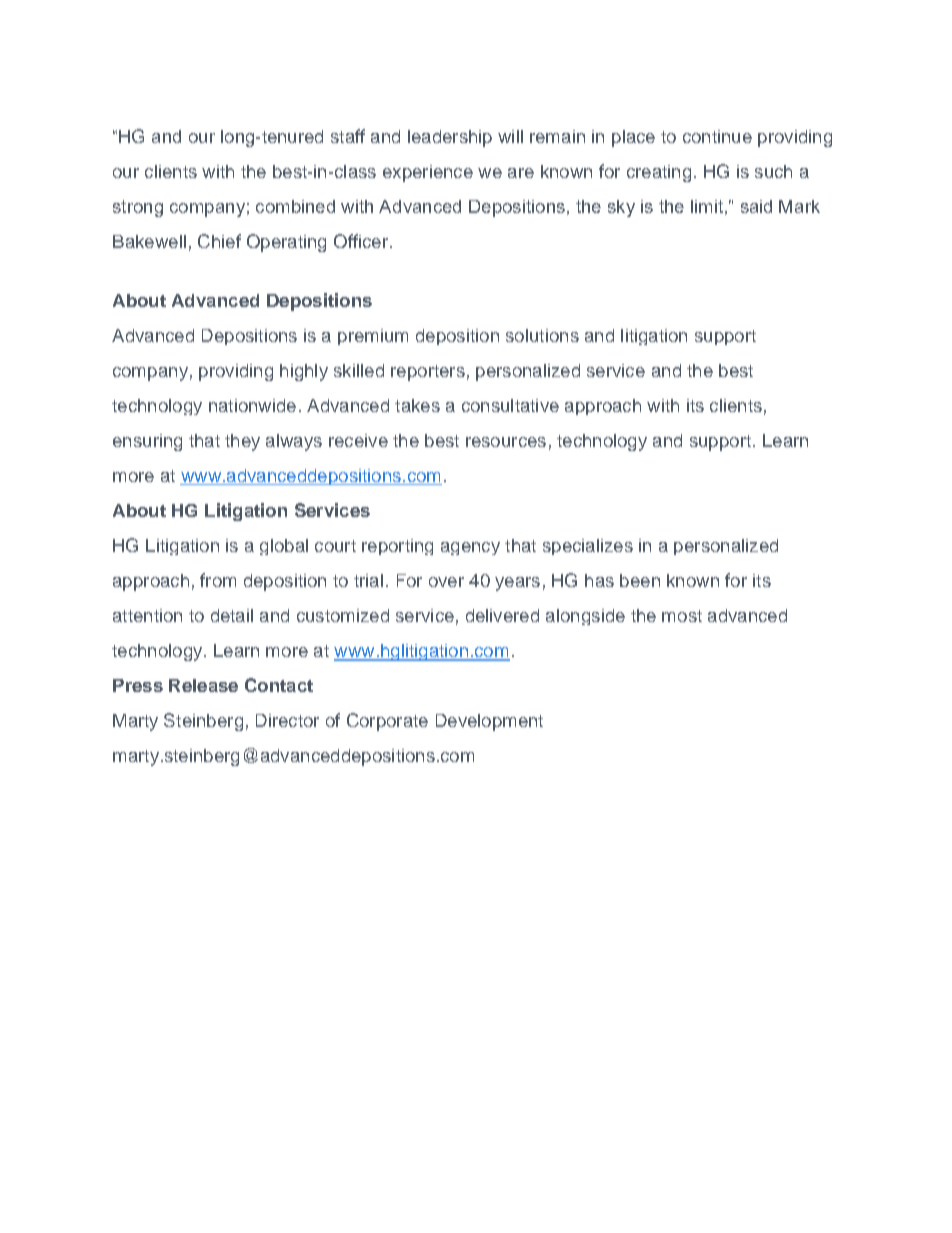 This screenshot has height=1233, width=952. Describe the element at coordinates (450, 138) in the screenshot. I see `leadership` at that location.
